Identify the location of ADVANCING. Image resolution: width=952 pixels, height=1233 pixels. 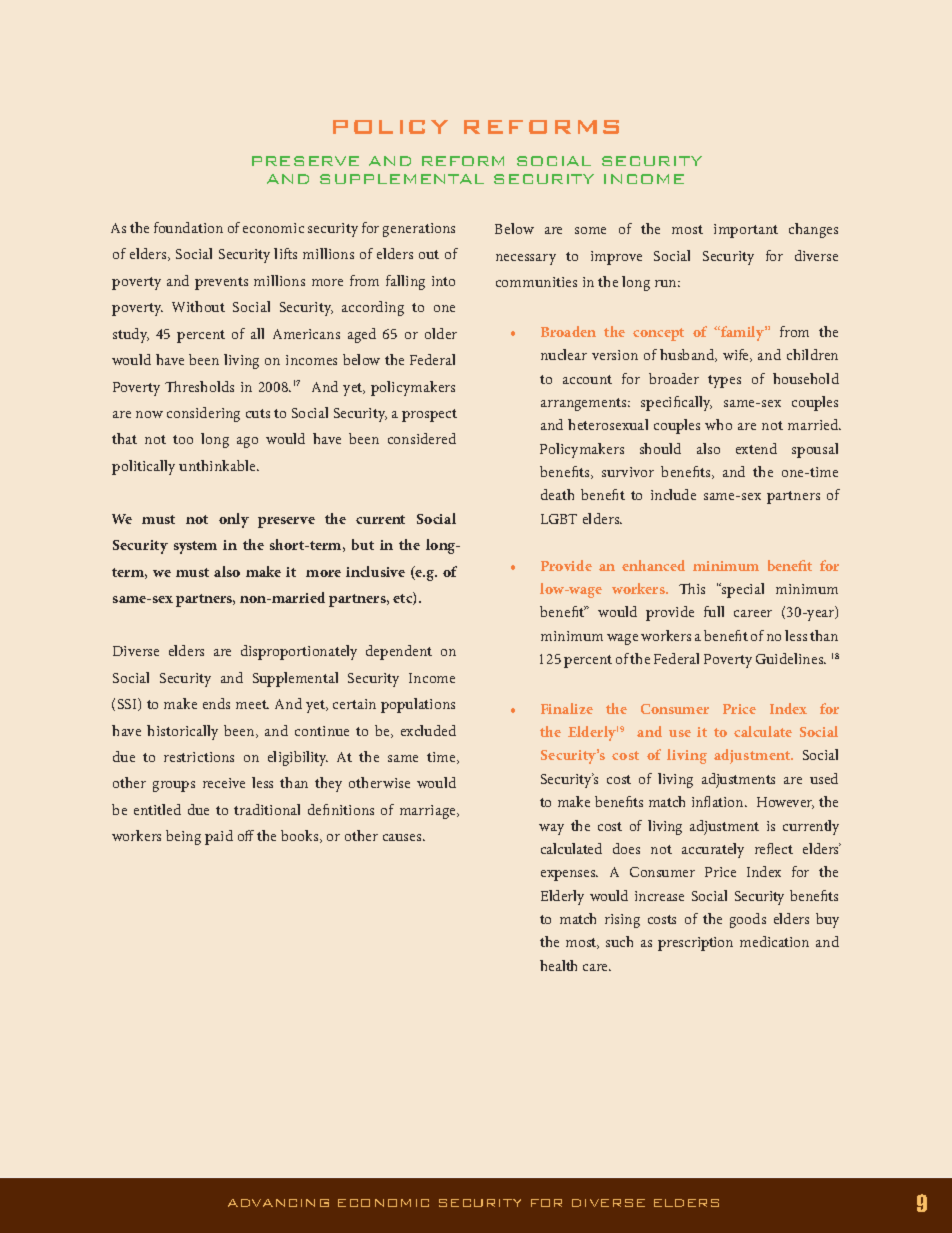
(278, 1203).
